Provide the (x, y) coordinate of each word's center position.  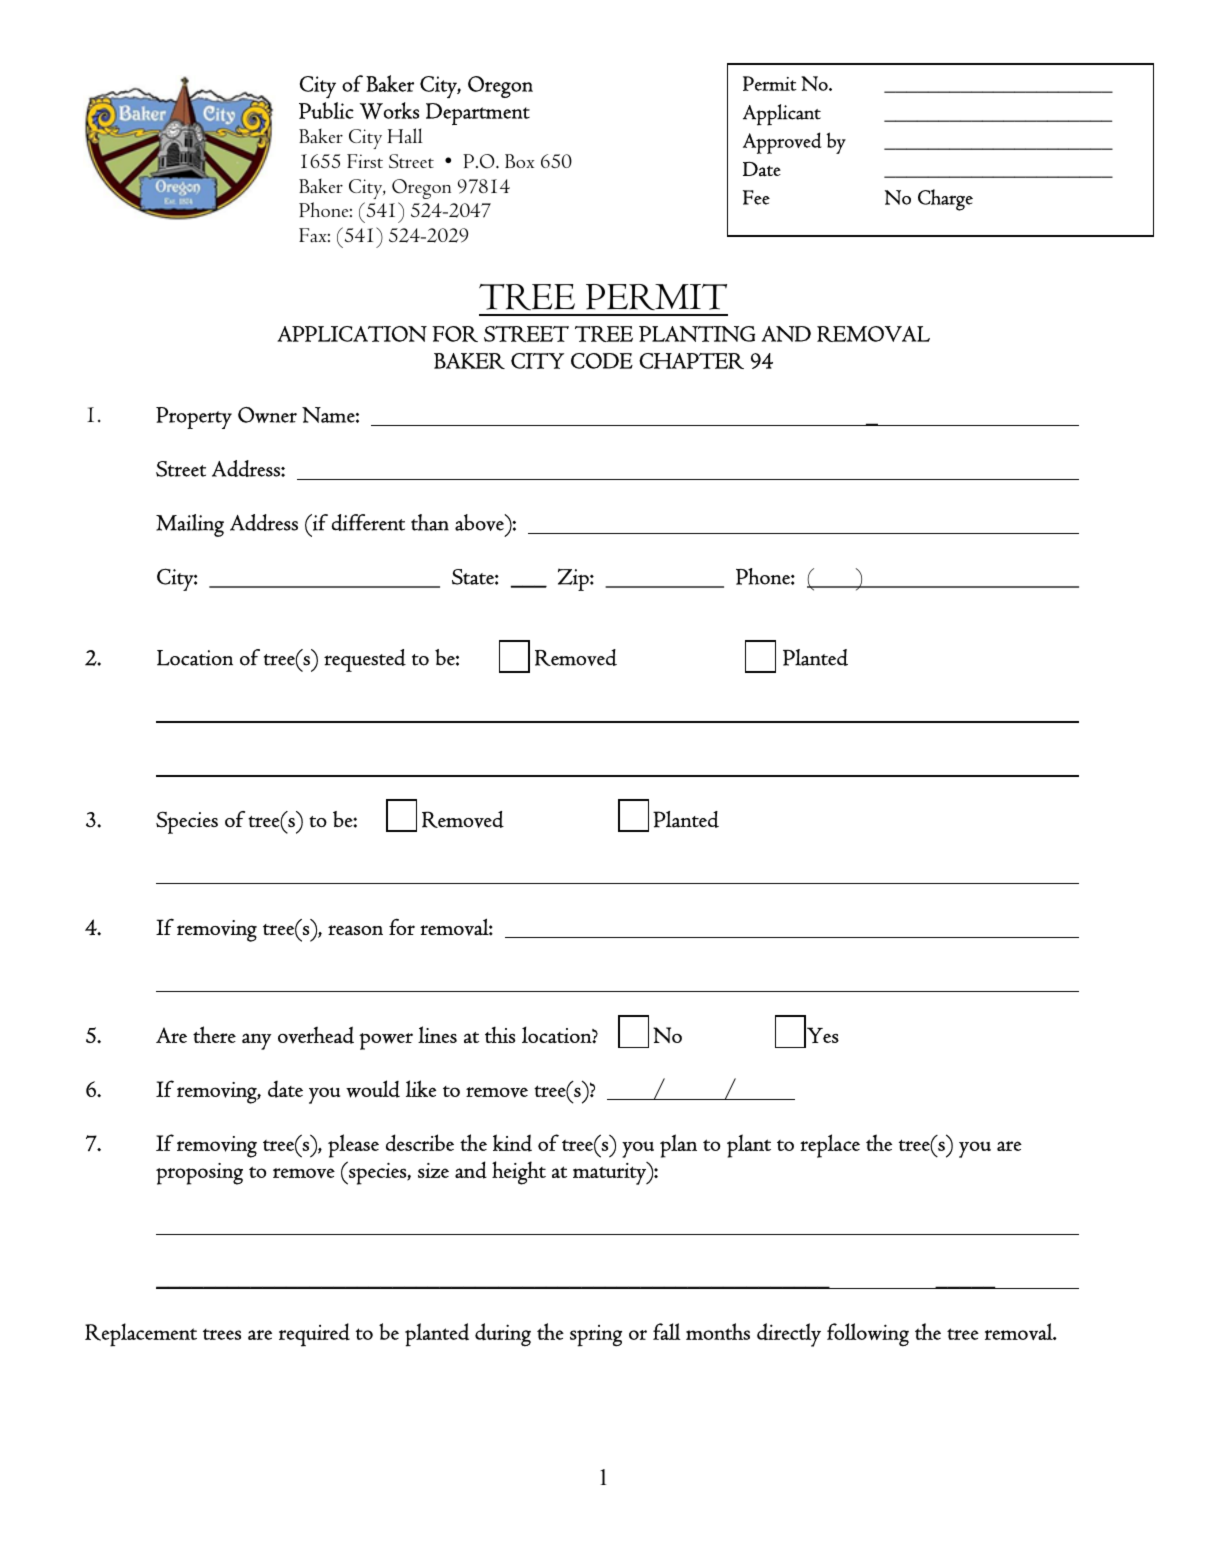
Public (326, 110)
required (314, 1335)
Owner (267, 415)
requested (365, 660)
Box (519, 161)
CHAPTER (691, 361)
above (480, 522)
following (868, 1335)
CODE (602, 361)
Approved (782, 143)
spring (596, 1336)
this (500, 1034)
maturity (610, 1173)
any (256, 1041)
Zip (574, 579)
